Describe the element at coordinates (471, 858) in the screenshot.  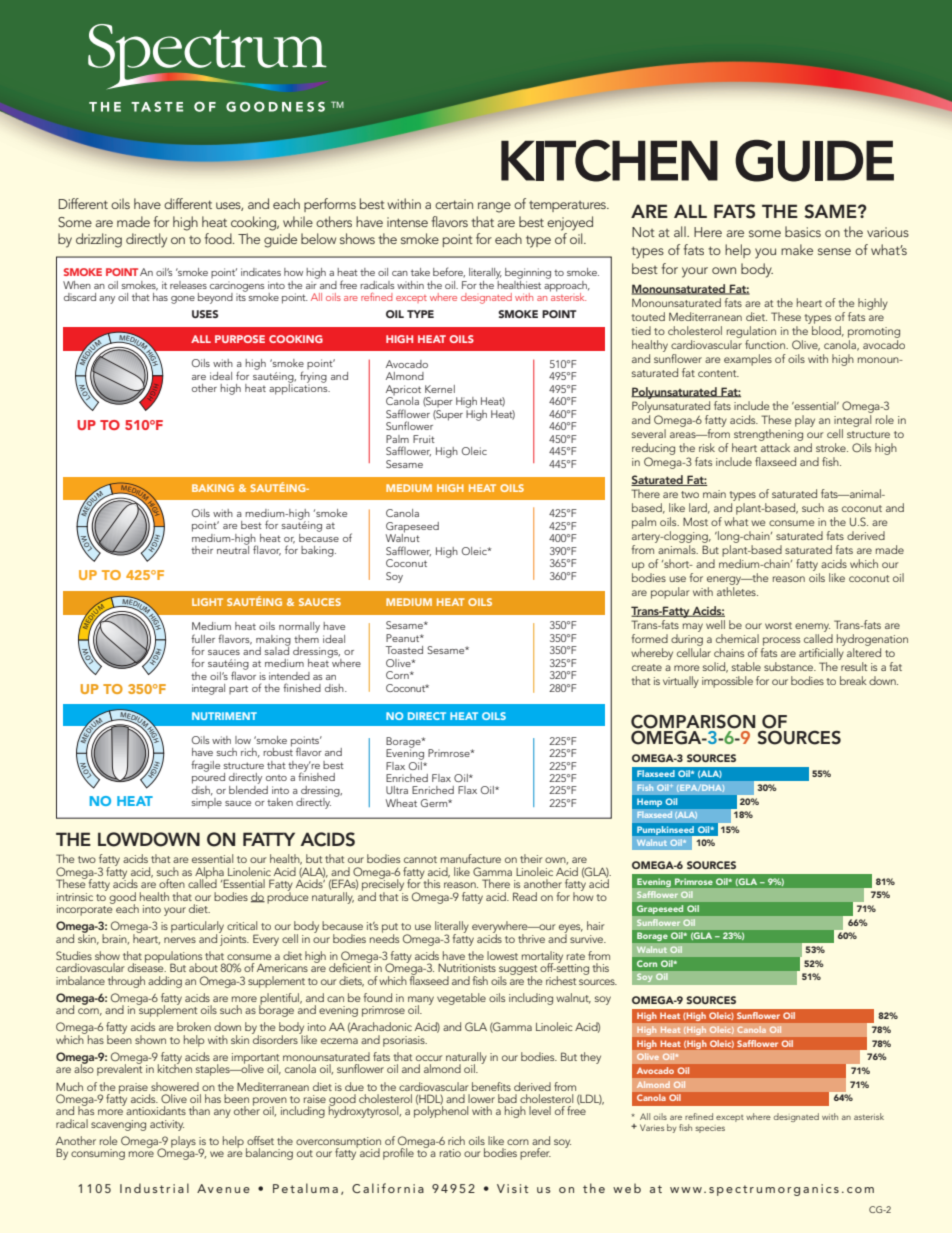
I see `manufacture` at that location.
